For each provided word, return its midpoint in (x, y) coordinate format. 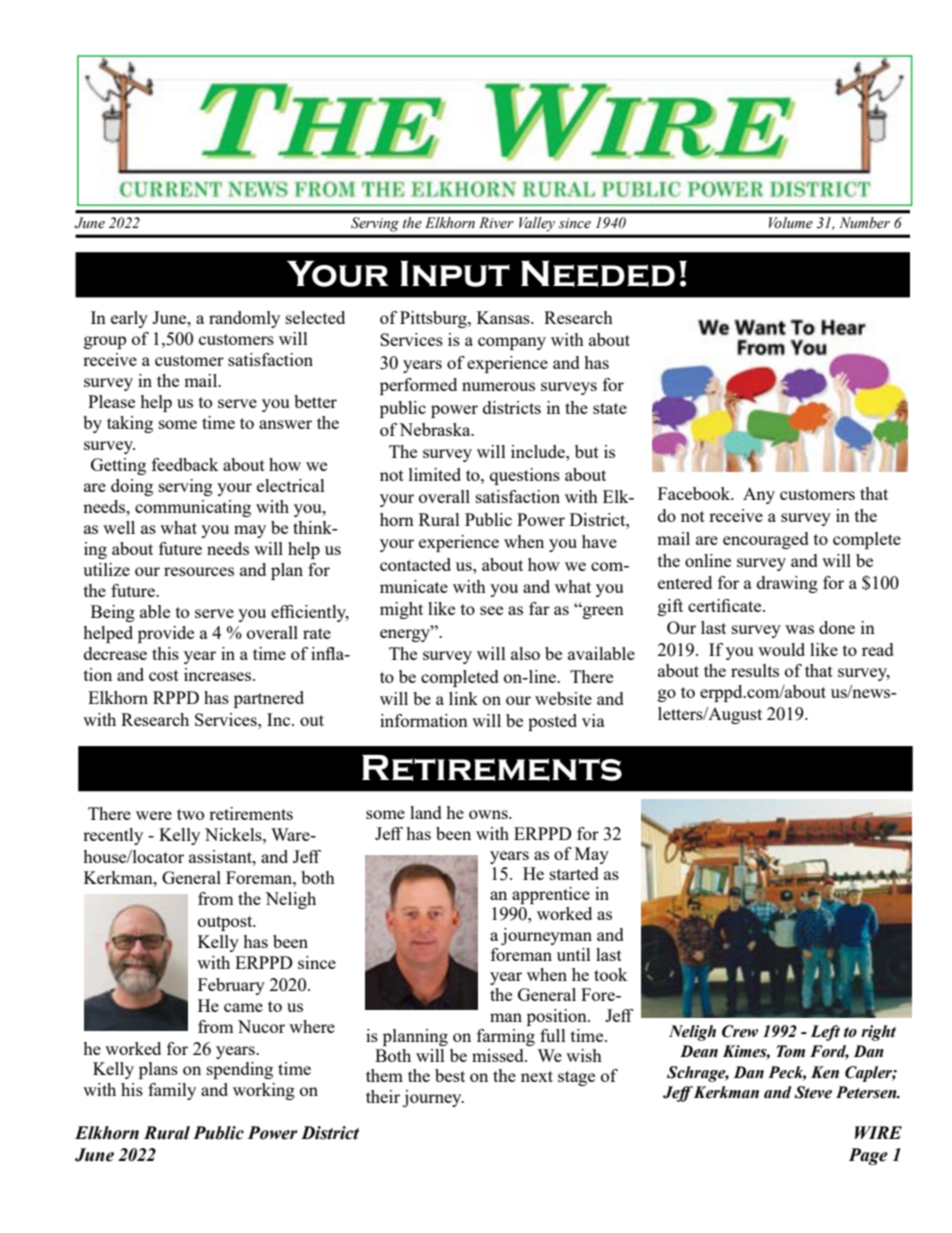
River (496, 223)
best (450, 1075)
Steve (813, 1092)
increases (219, 674)
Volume (791, 223)
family (172, 1091)
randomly (244, 319)
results (755, 670)
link (463, 698)
